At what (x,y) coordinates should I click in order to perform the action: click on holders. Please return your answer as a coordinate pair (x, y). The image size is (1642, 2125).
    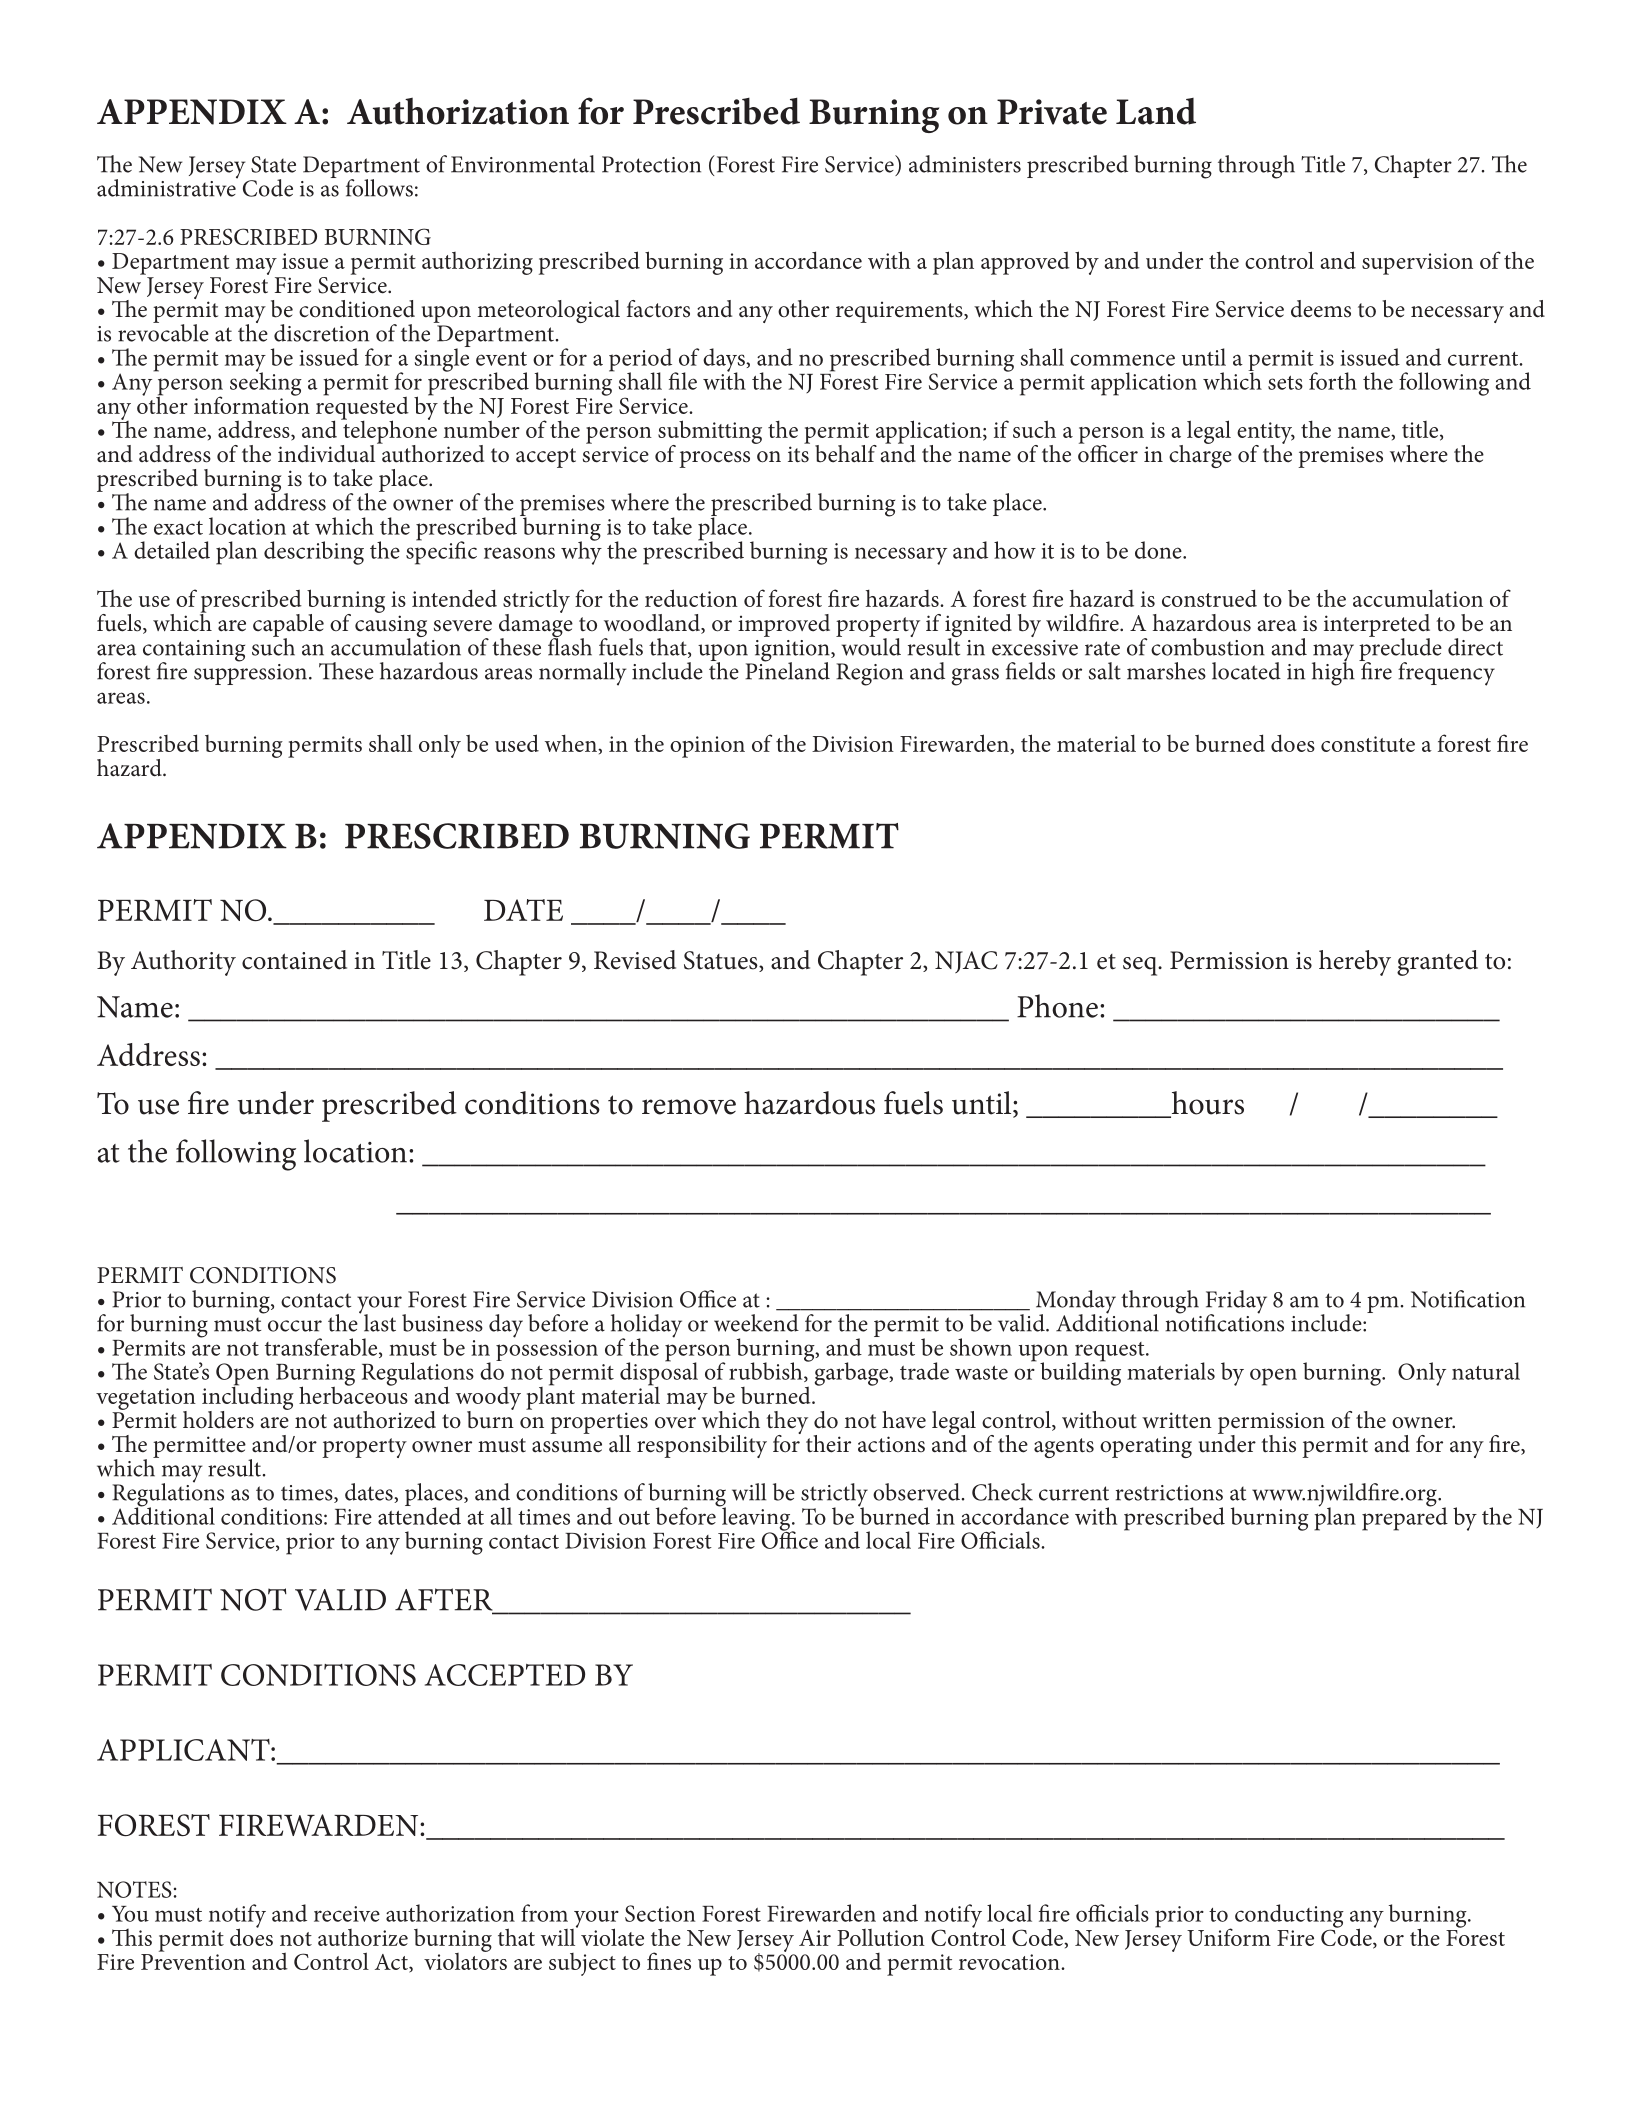
    Looking at the image, I should click on (218, 1420).
